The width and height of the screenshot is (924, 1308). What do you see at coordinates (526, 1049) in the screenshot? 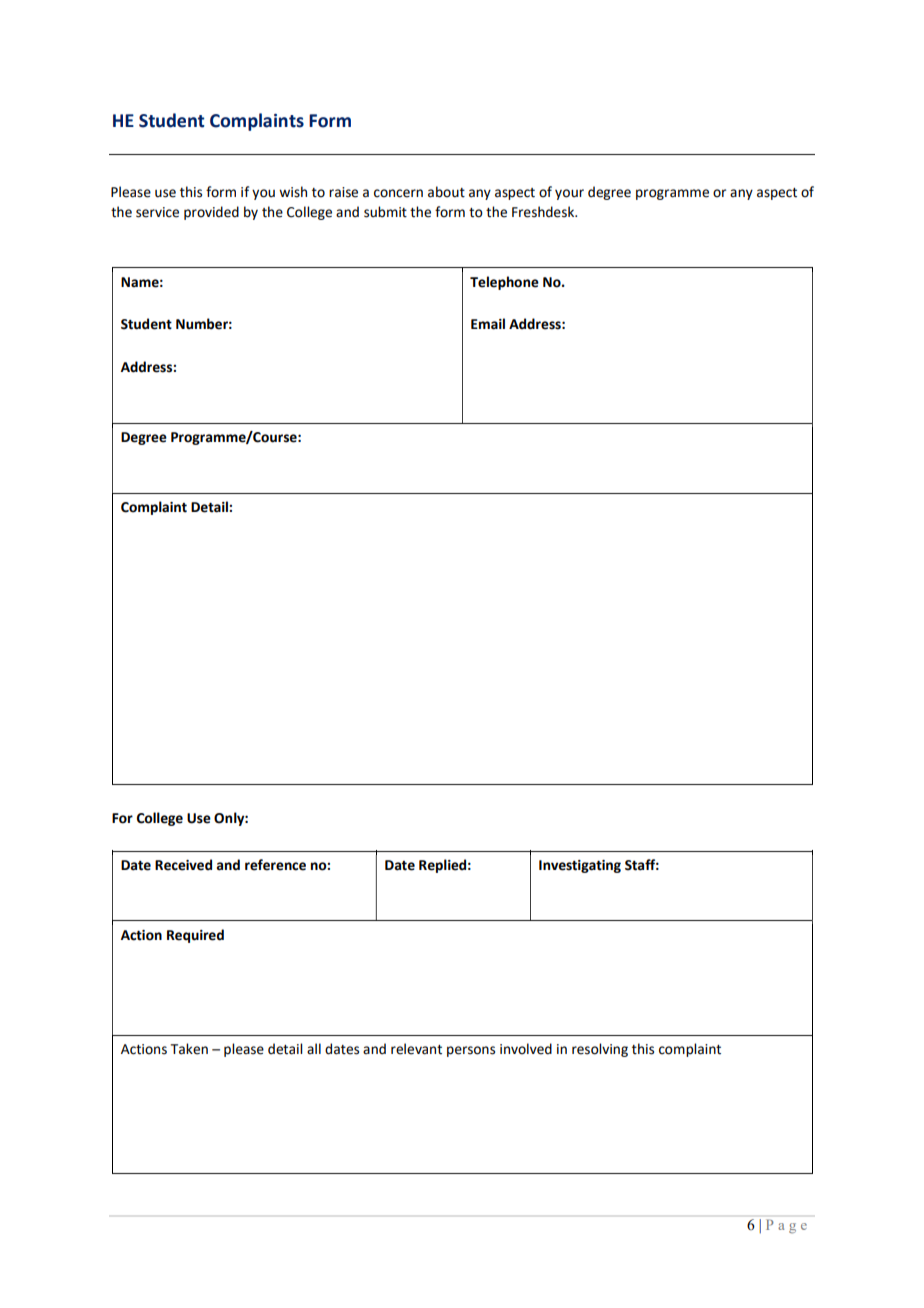
I see `involved` at bounding box center [526, 1049].
